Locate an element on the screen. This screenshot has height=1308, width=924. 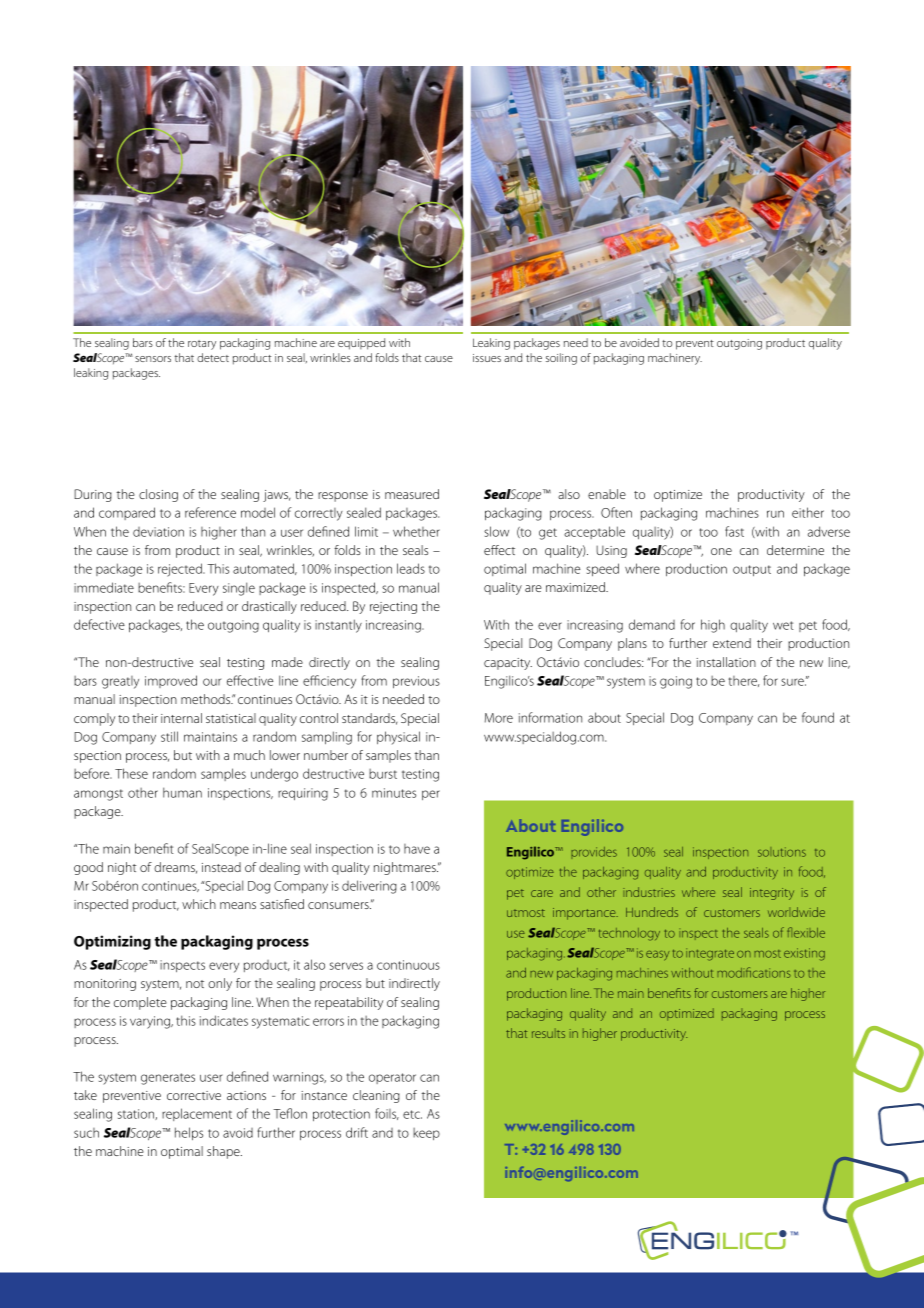
sensors is located at coordinates (153, 359).
